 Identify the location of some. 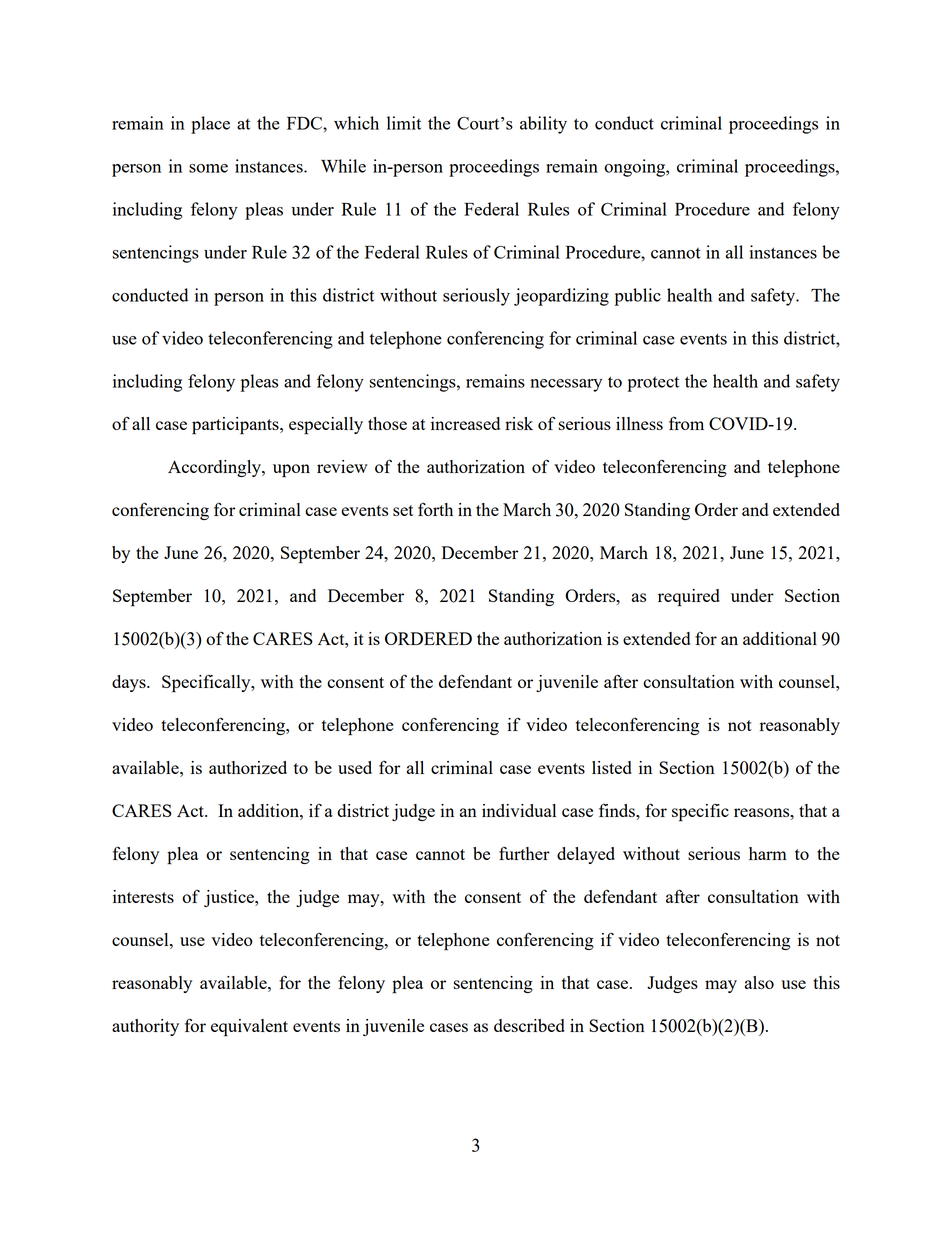
(208, 168).
